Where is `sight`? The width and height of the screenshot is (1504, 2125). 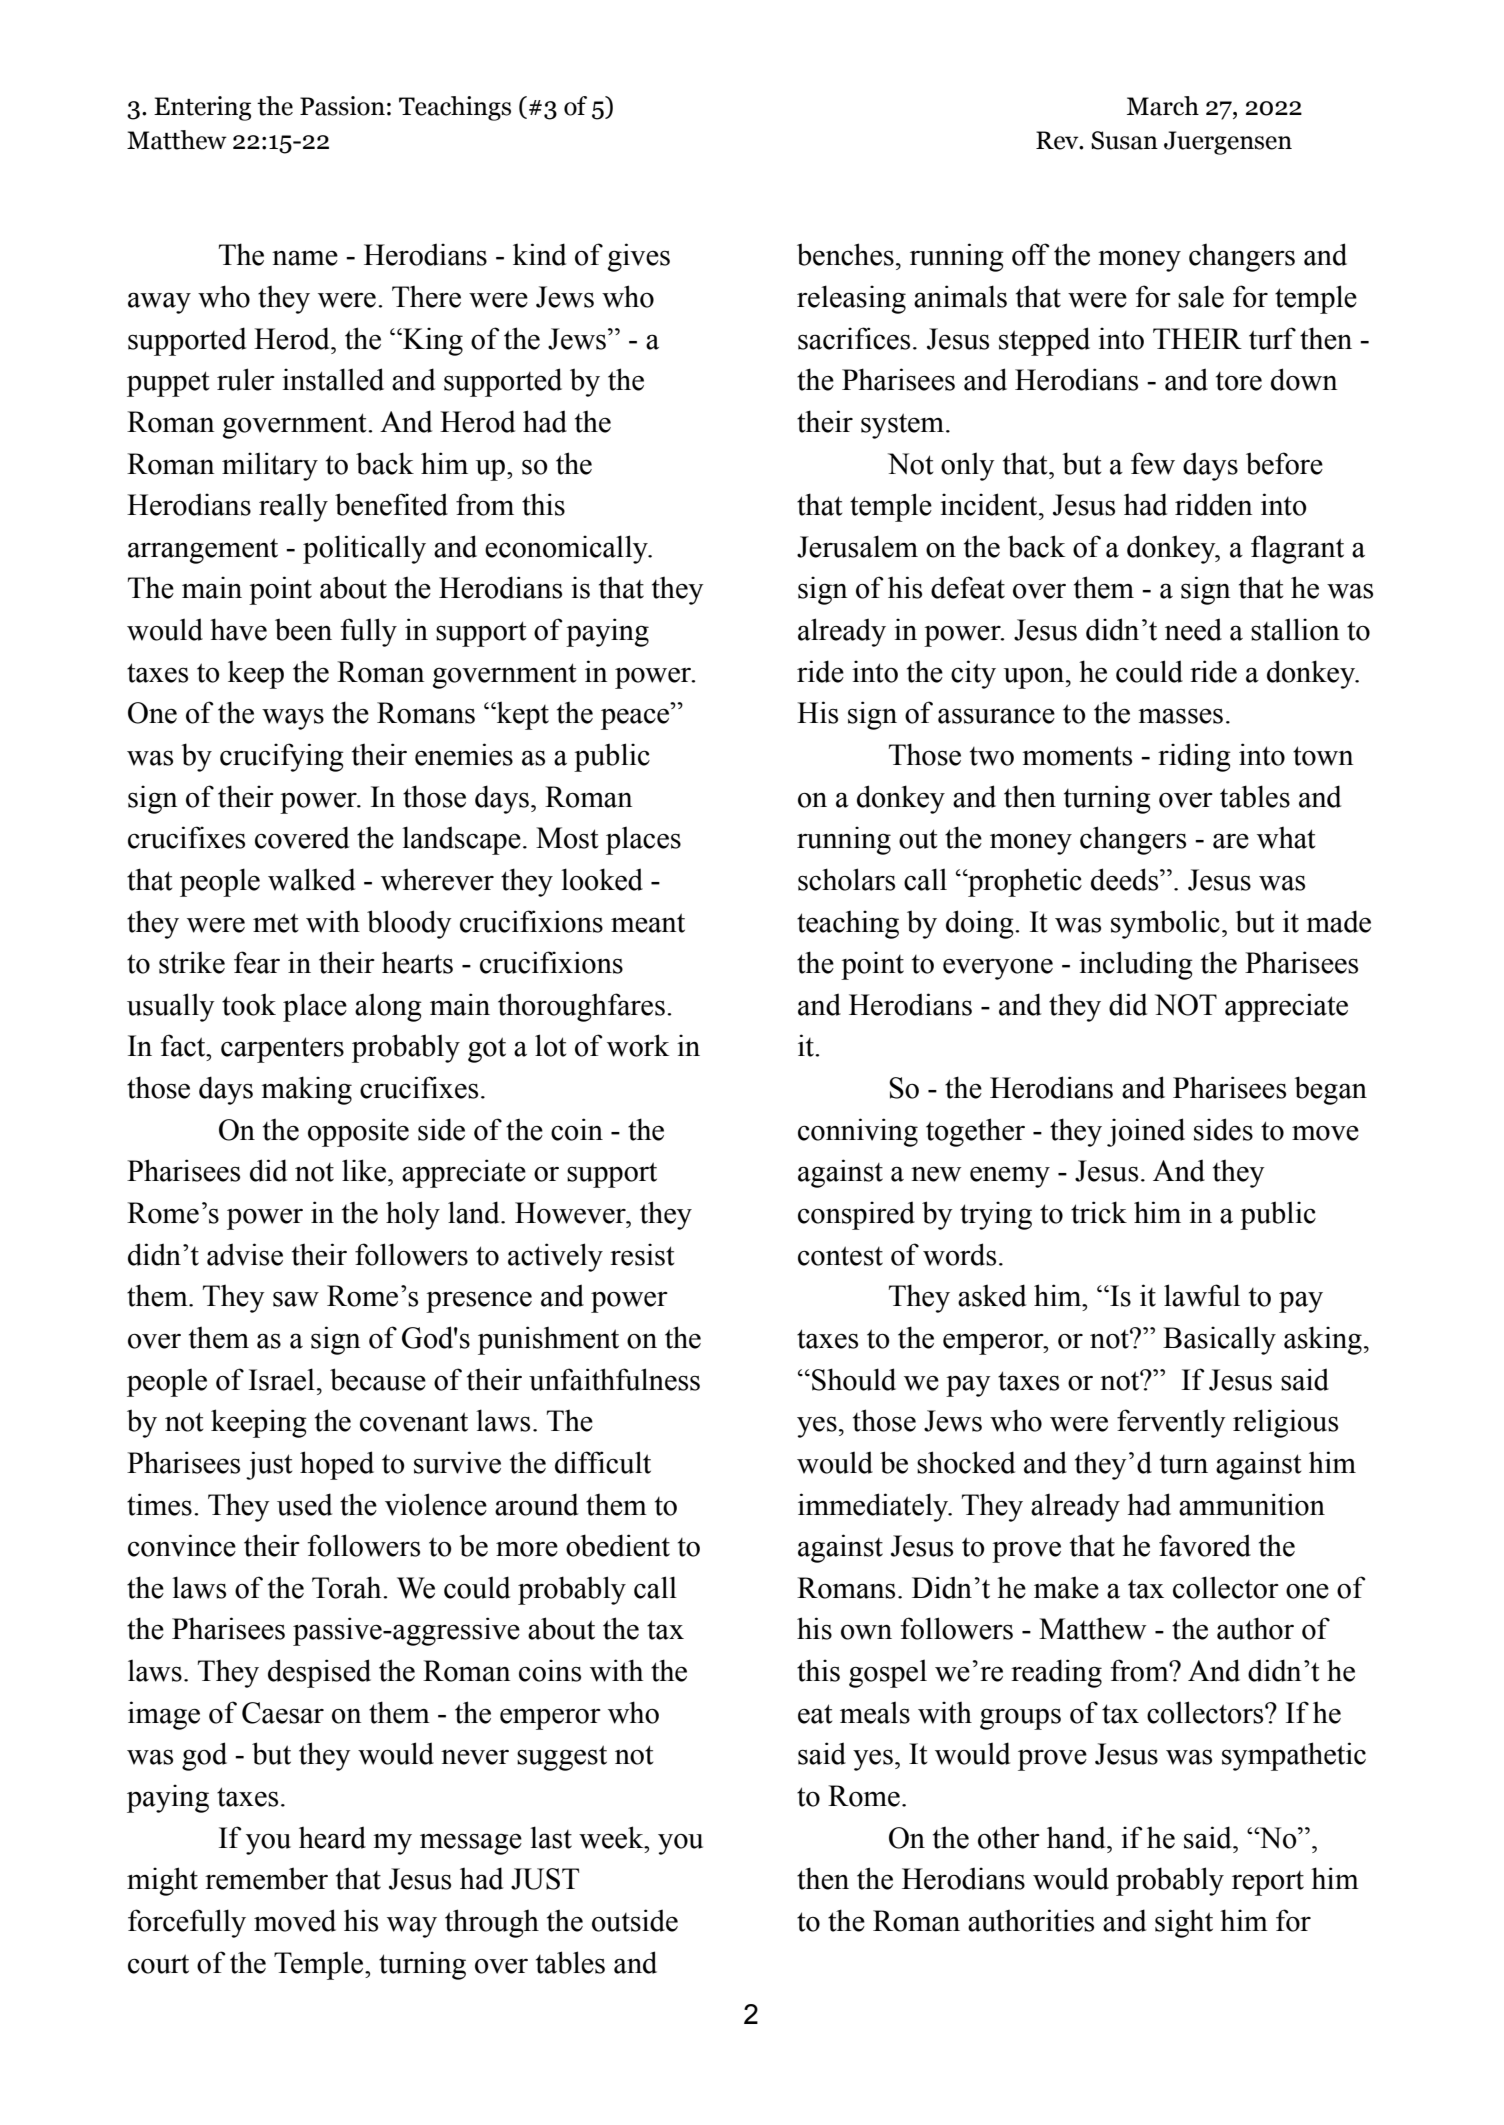 sight is located at coordinates (1184, 1923).
